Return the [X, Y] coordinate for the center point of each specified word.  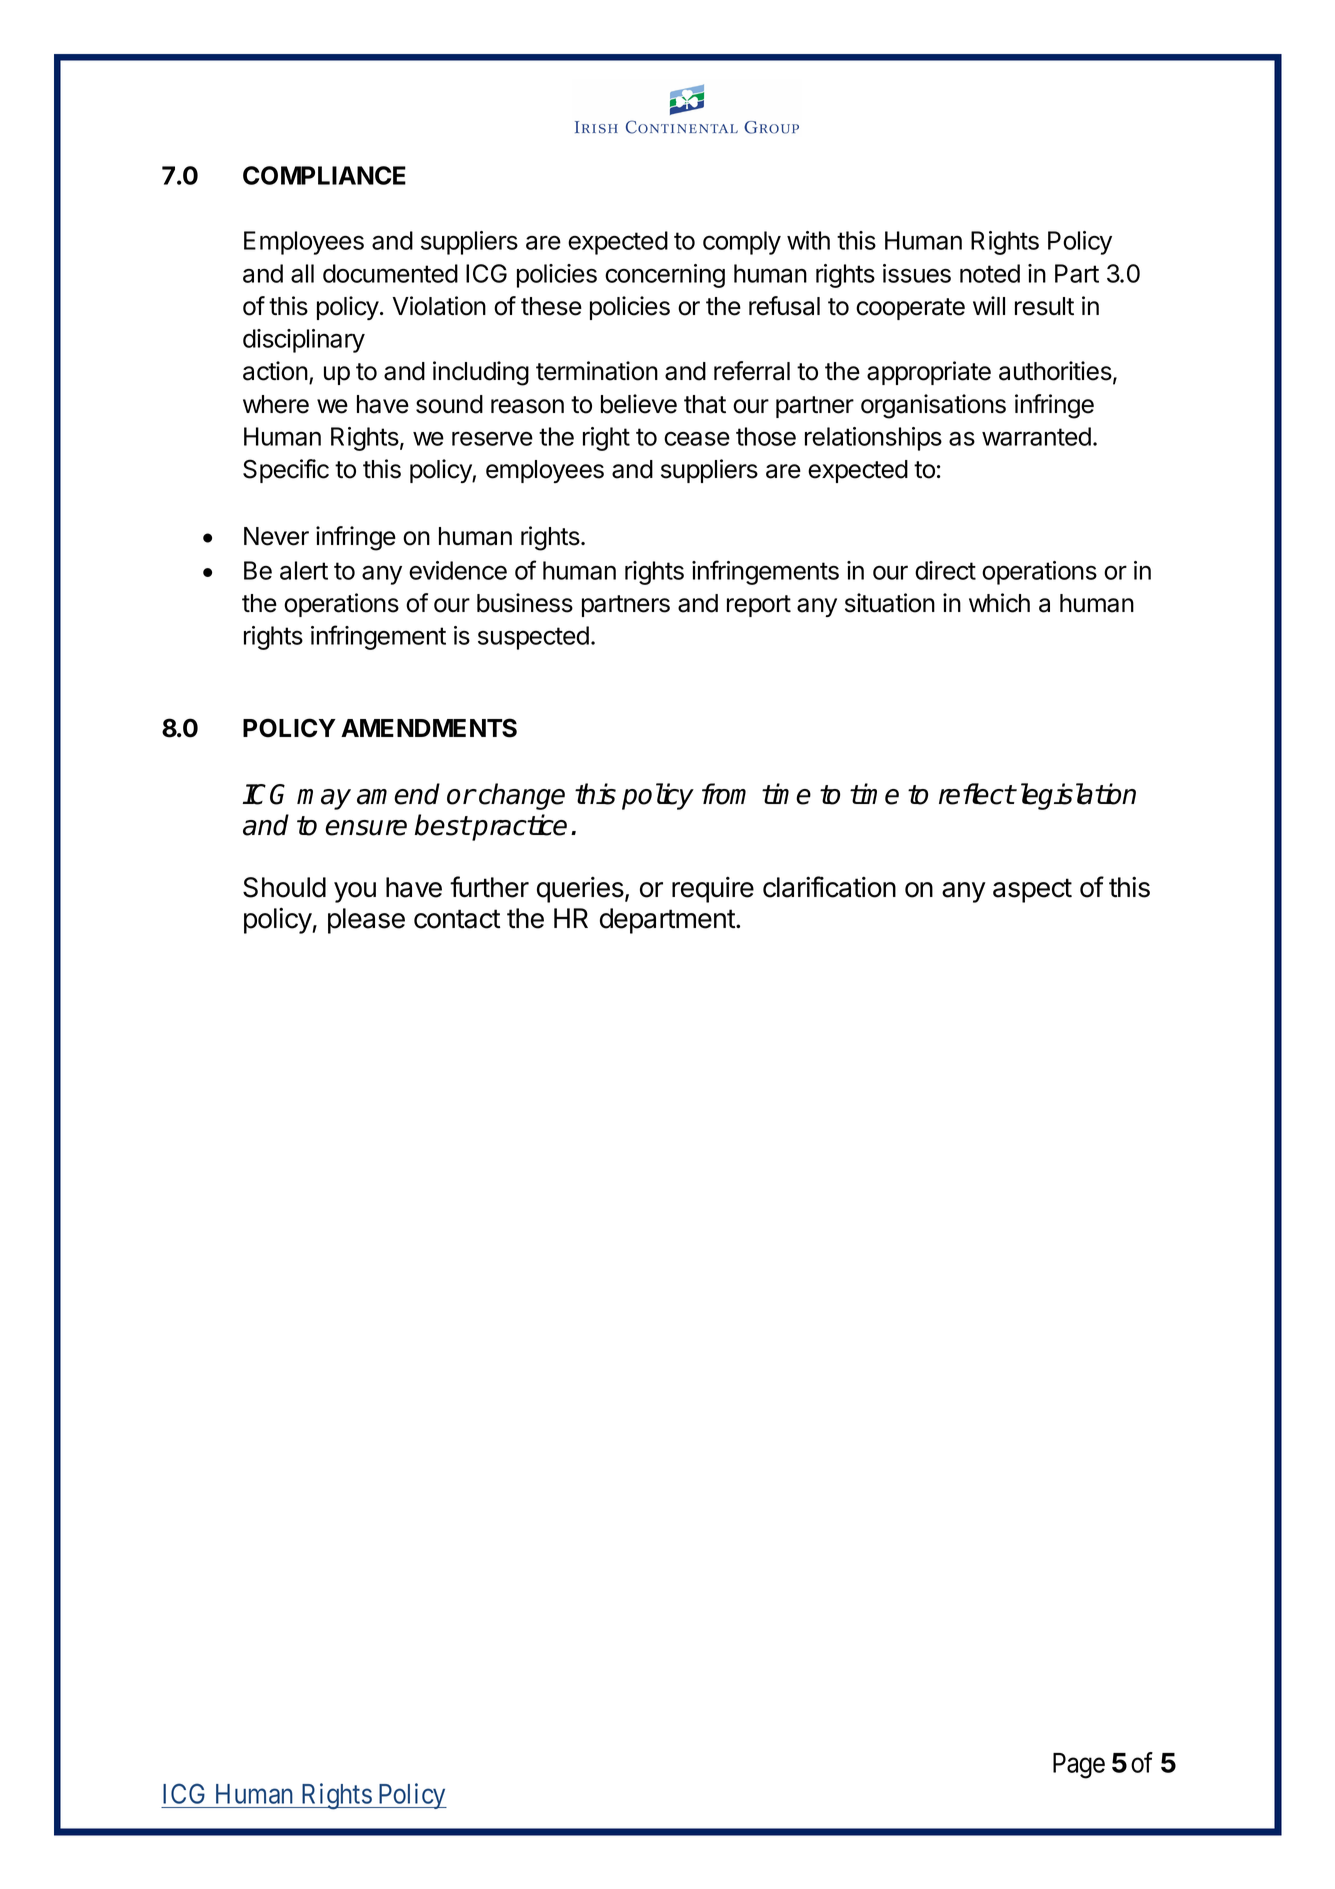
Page [1079, 1766]
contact [457, 919]
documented [390, 273]
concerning [665, 276]
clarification [829, 887]
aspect [1032, 890]
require [713, 889]
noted [990, 273]
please [366, 921]
